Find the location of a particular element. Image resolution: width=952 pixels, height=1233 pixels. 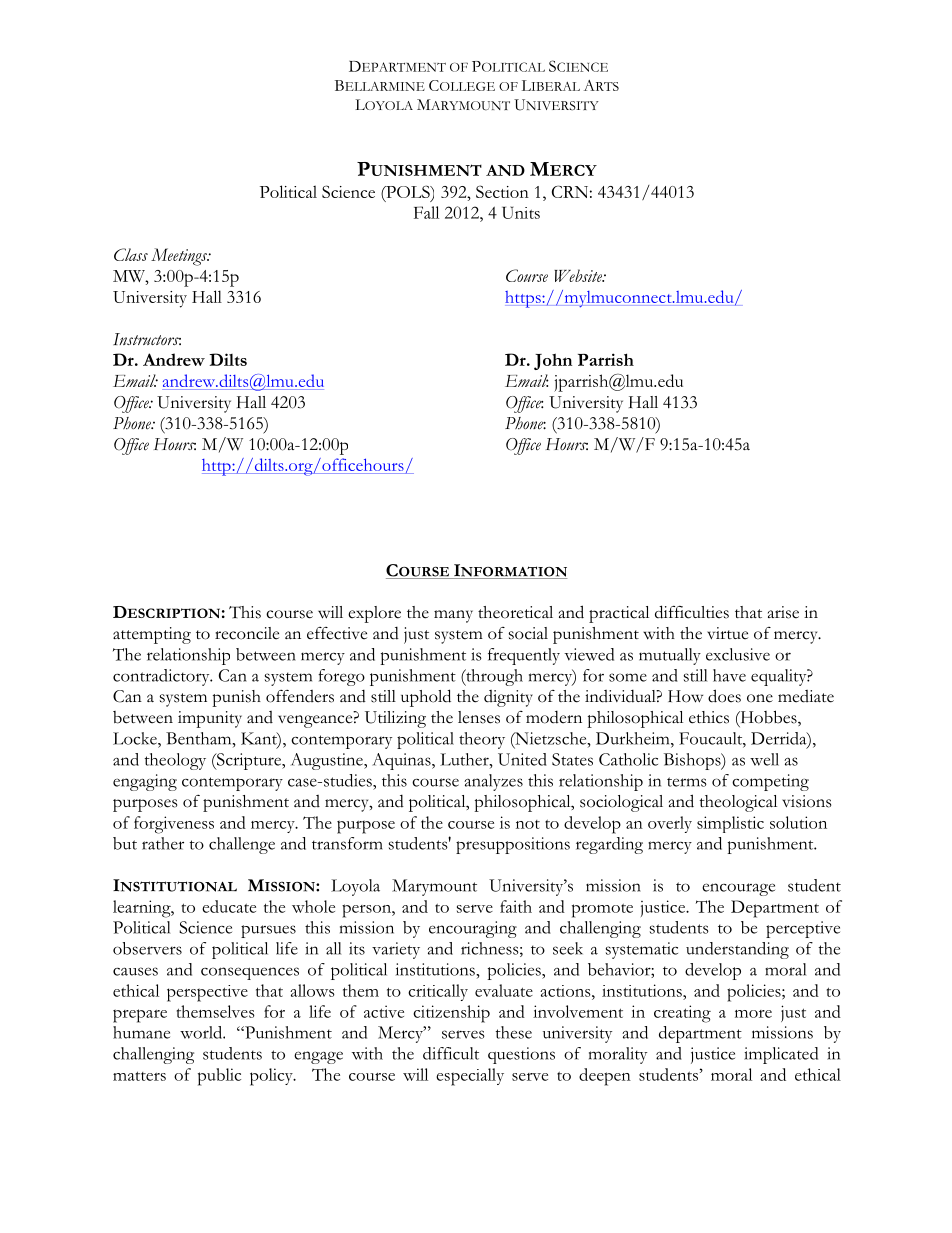

especially is located at coordinates (470, 1077).
